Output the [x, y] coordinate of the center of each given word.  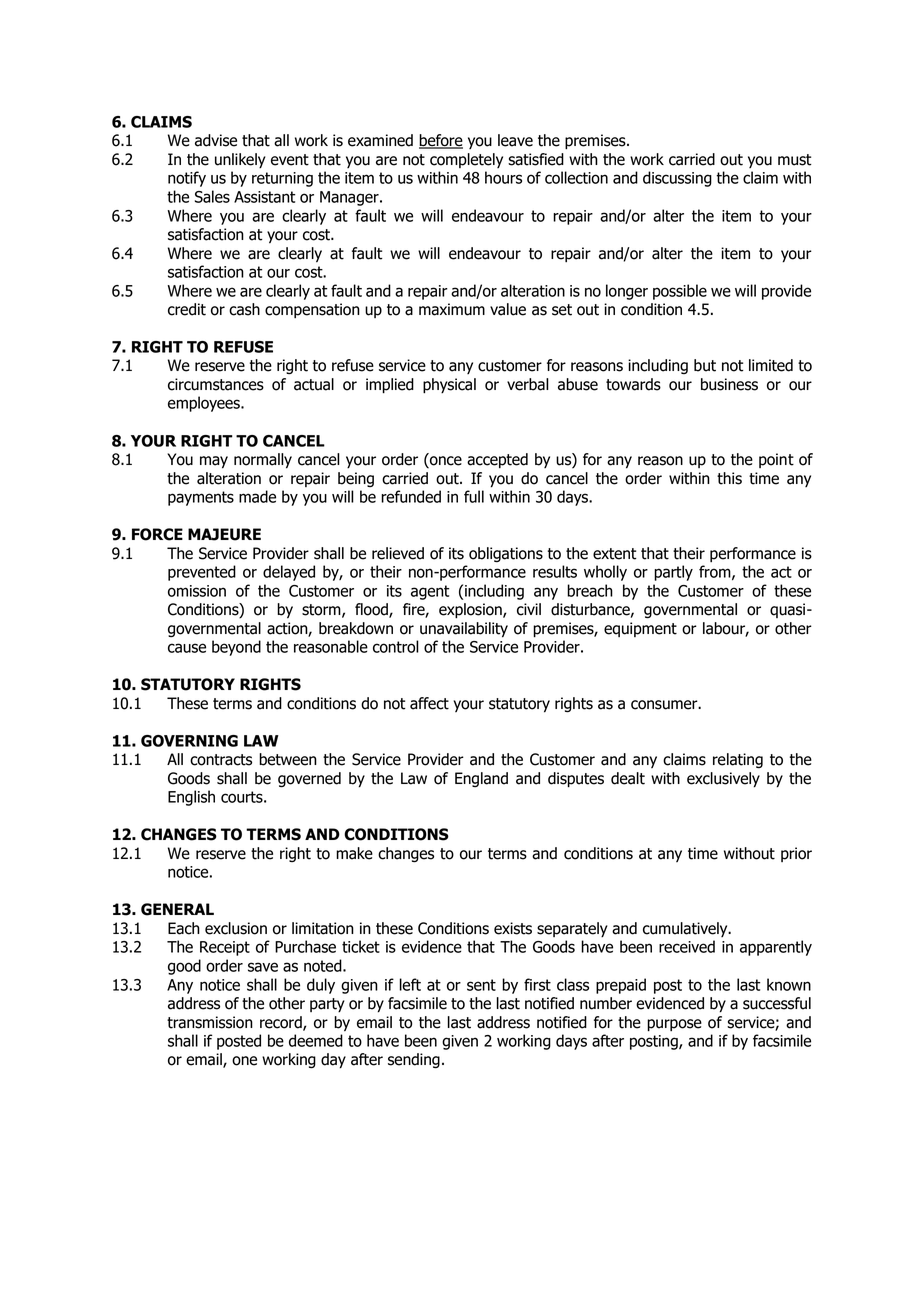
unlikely [240, 160]
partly [673, 573]
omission [197, 591]
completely [466, 160]
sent [481, 985]
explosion [471, 611]
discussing [677, 179]
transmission [210, 1022]
